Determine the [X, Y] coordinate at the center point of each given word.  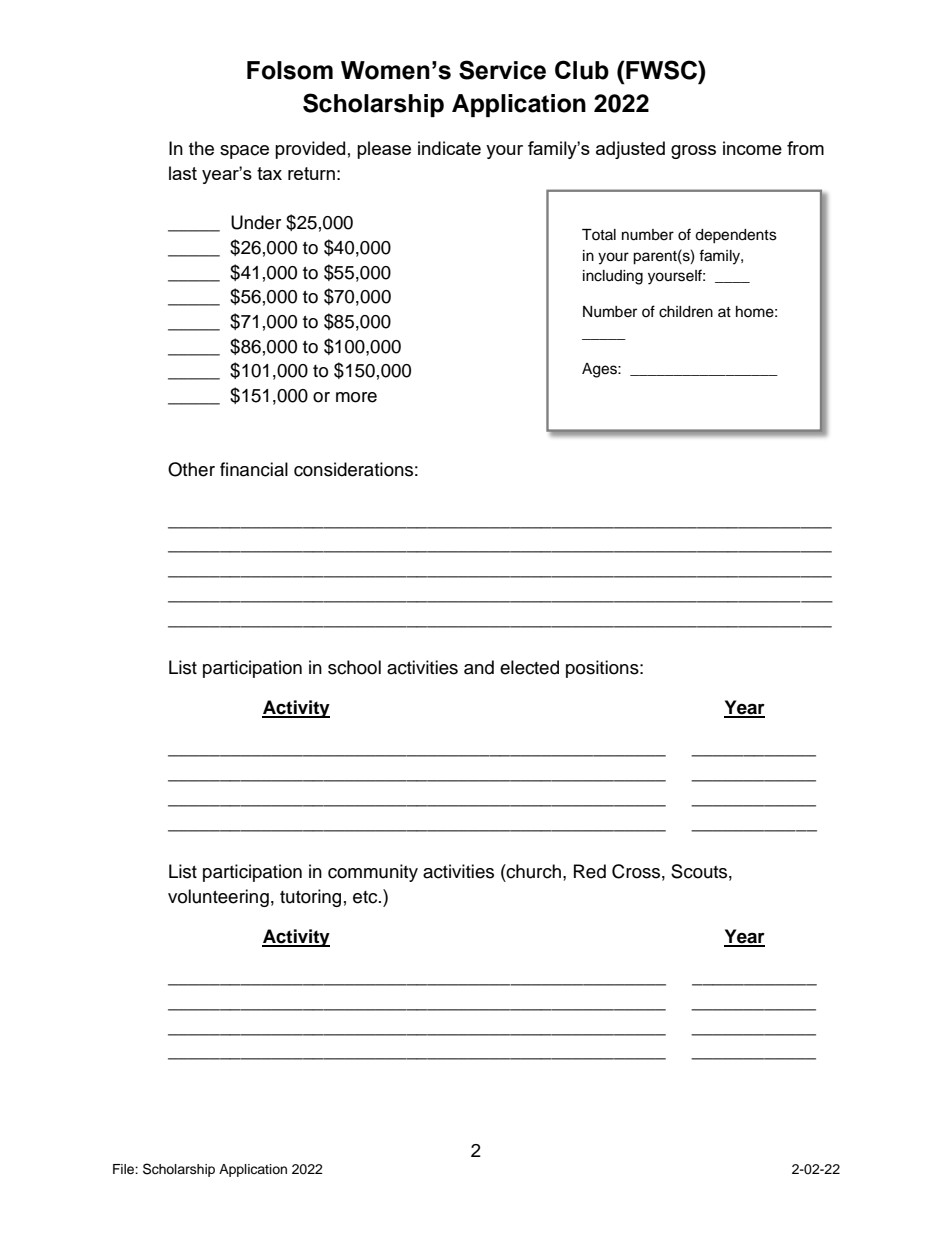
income [752, 148]
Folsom [290, 70]
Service [502, 70]
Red [590, 871]
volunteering [218, 898]
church [533, 871]
